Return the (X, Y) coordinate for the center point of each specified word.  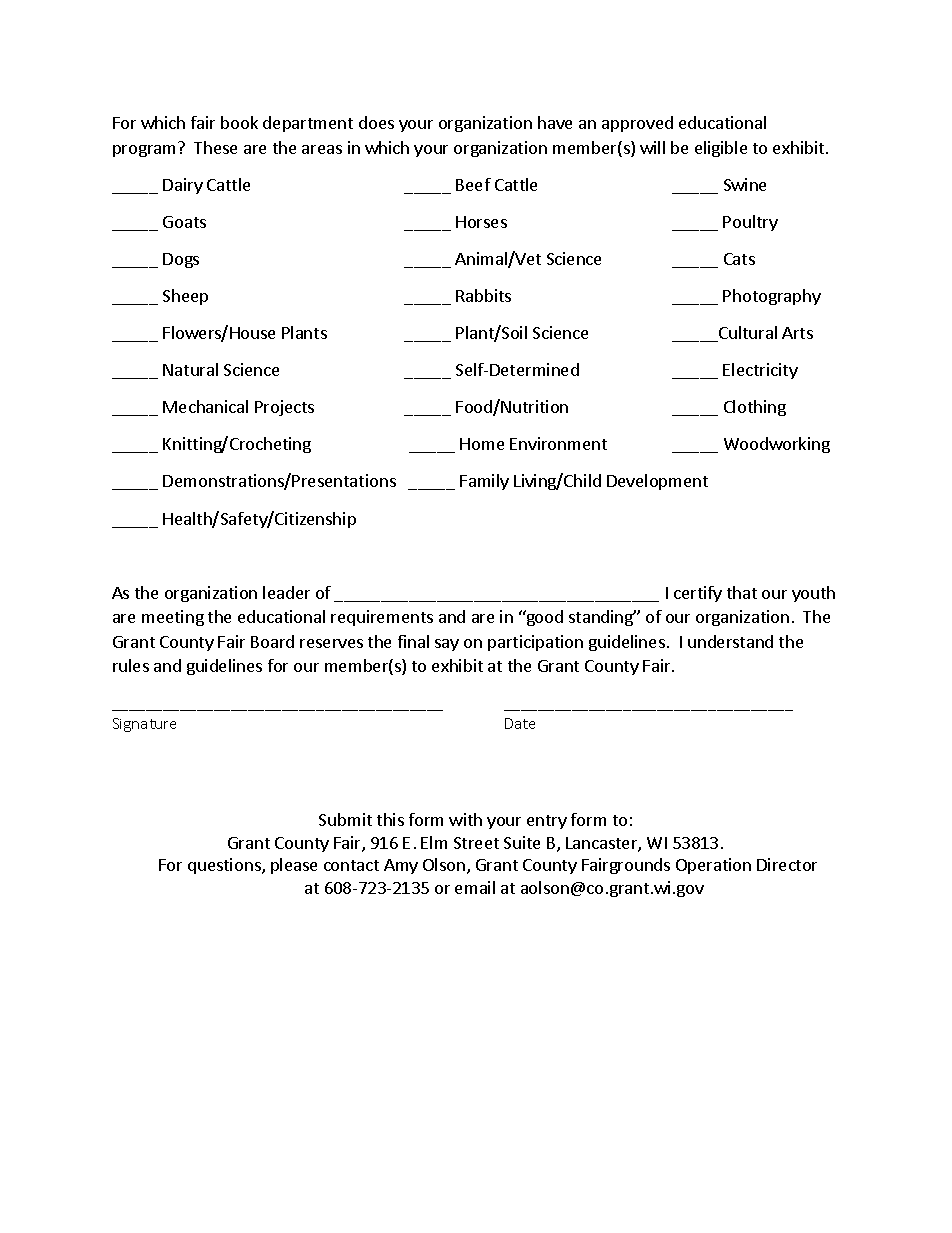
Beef (473, 184)
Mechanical (205, 406)
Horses (481, 222)
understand (730, 641)
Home (482, 444)
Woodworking (777, 445)
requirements (382, 618)
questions (225, 866)
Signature (144, 725)
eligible (721, 149)
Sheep (185, 297)
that (742, 592)
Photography (772, 297)
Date (520, 723)
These (215, 147)
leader (286, 592)
